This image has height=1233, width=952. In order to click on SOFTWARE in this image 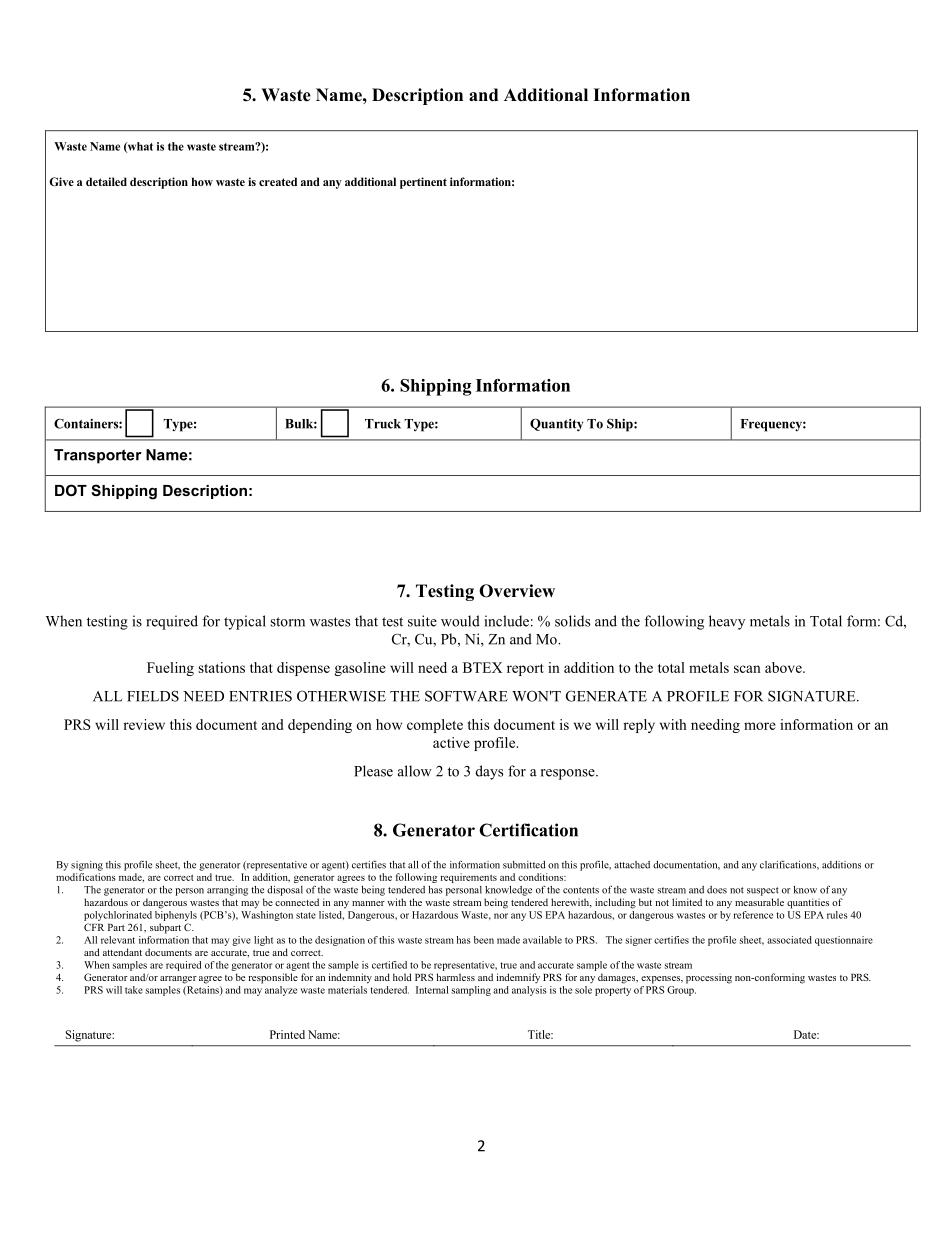, I will do `click(466, 696)`.
